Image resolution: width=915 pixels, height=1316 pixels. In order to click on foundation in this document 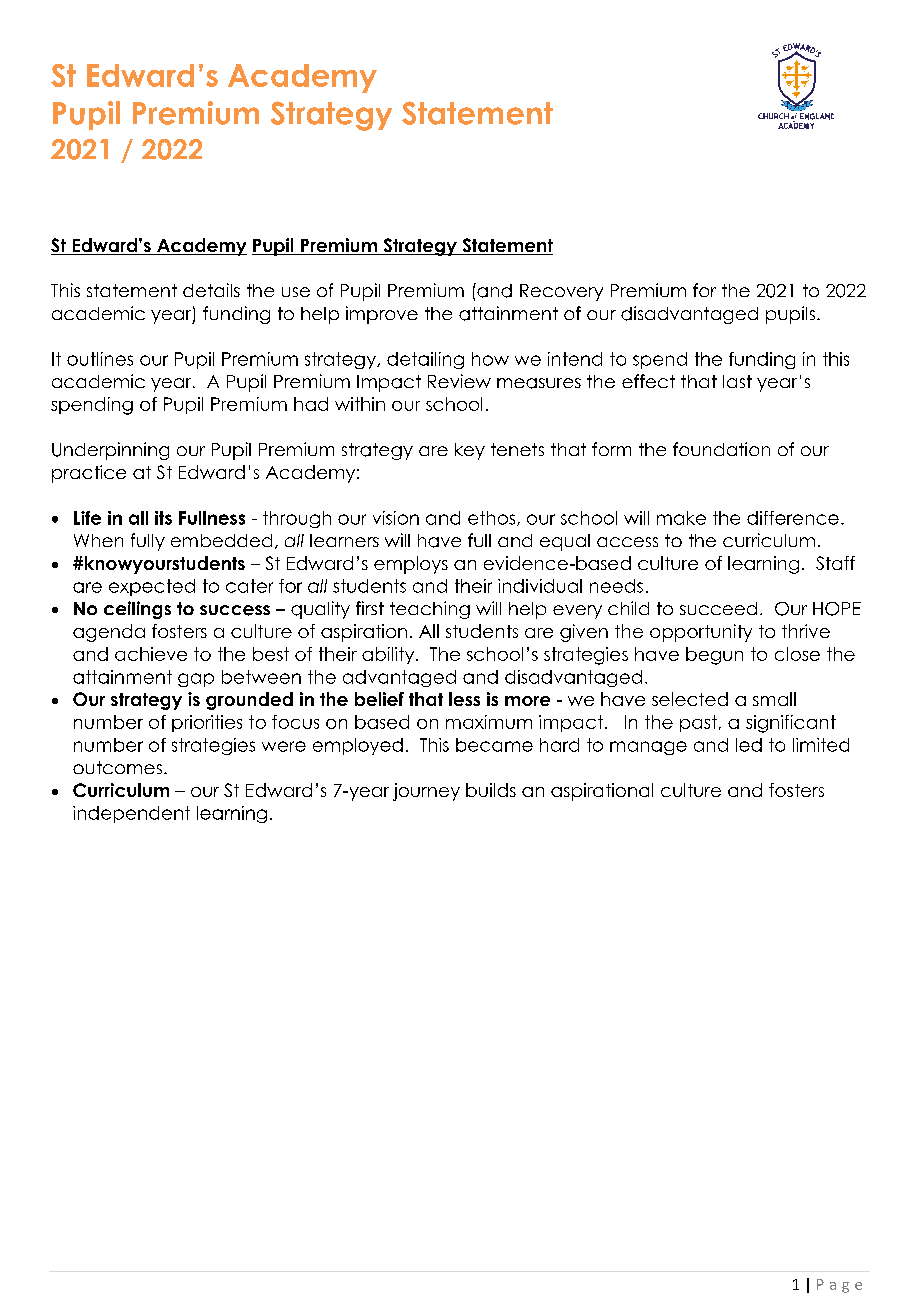, I will do `click(721, 449)`.
